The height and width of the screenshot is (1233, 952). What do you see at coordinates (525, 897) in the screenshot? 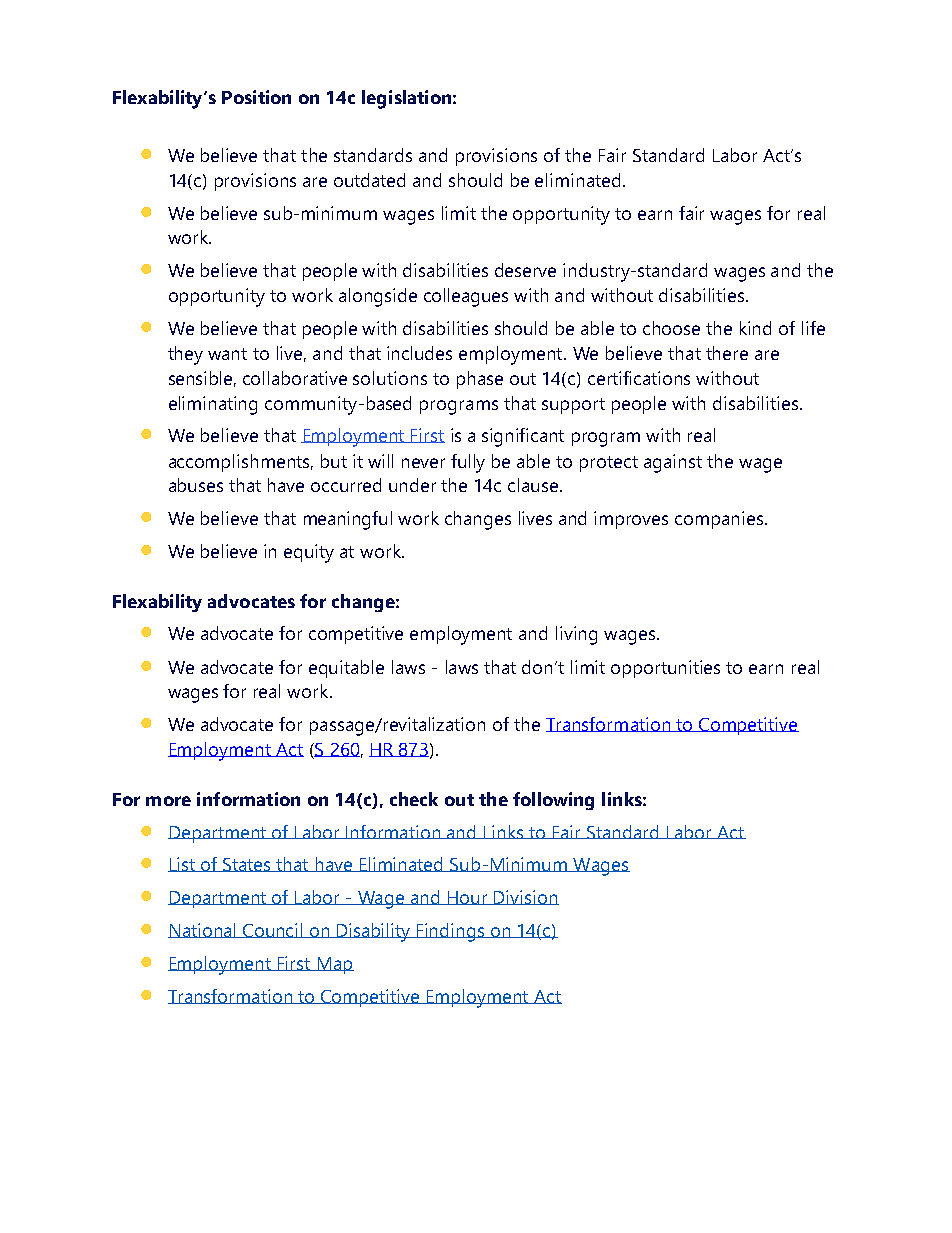
I see `Division` at bounding box center [525, 897].
